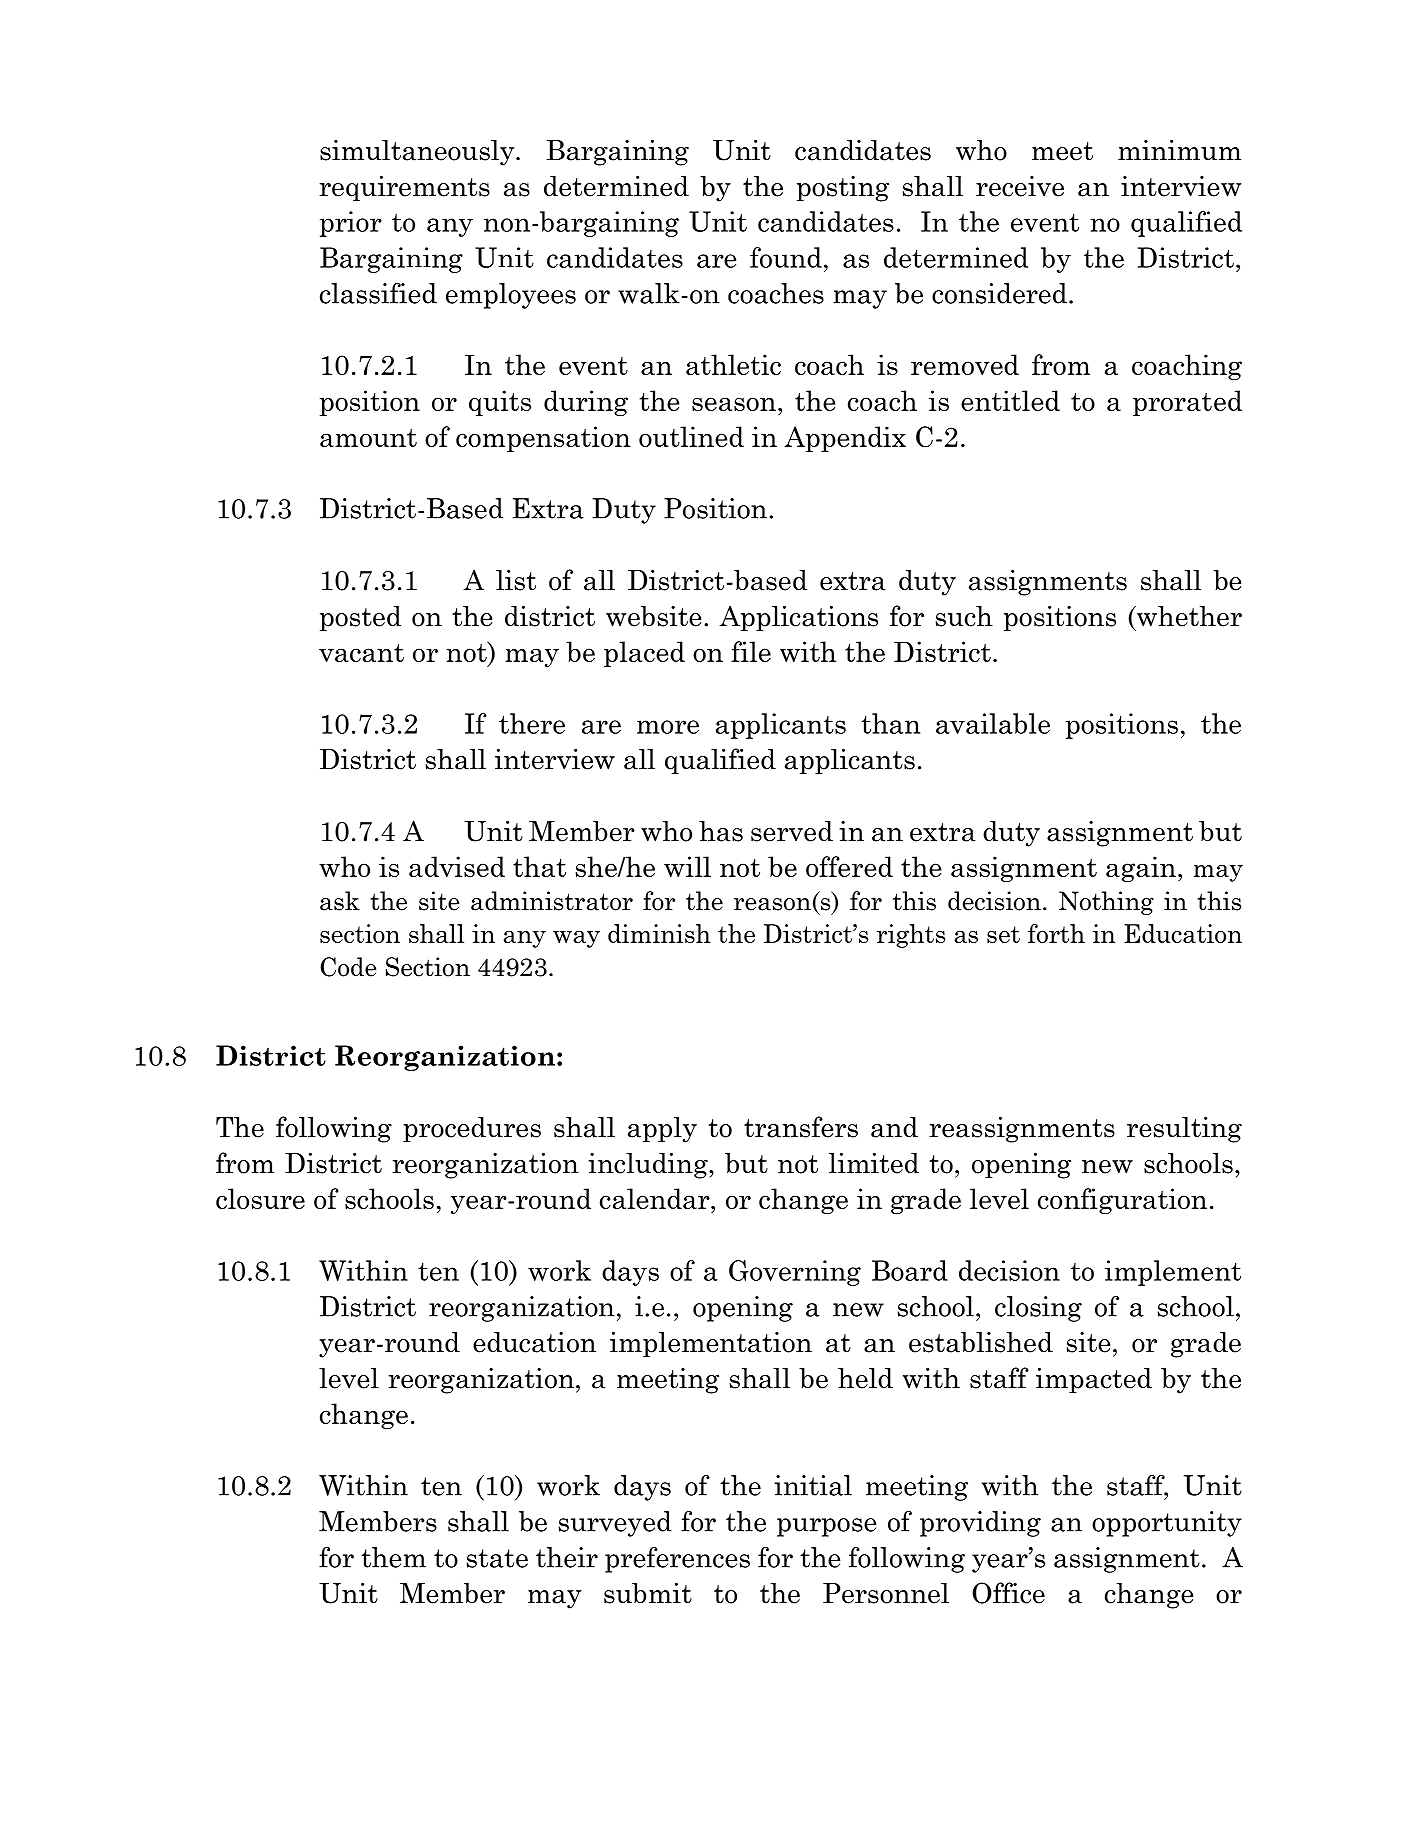  I want to click on requirements, so click(404, 188).
